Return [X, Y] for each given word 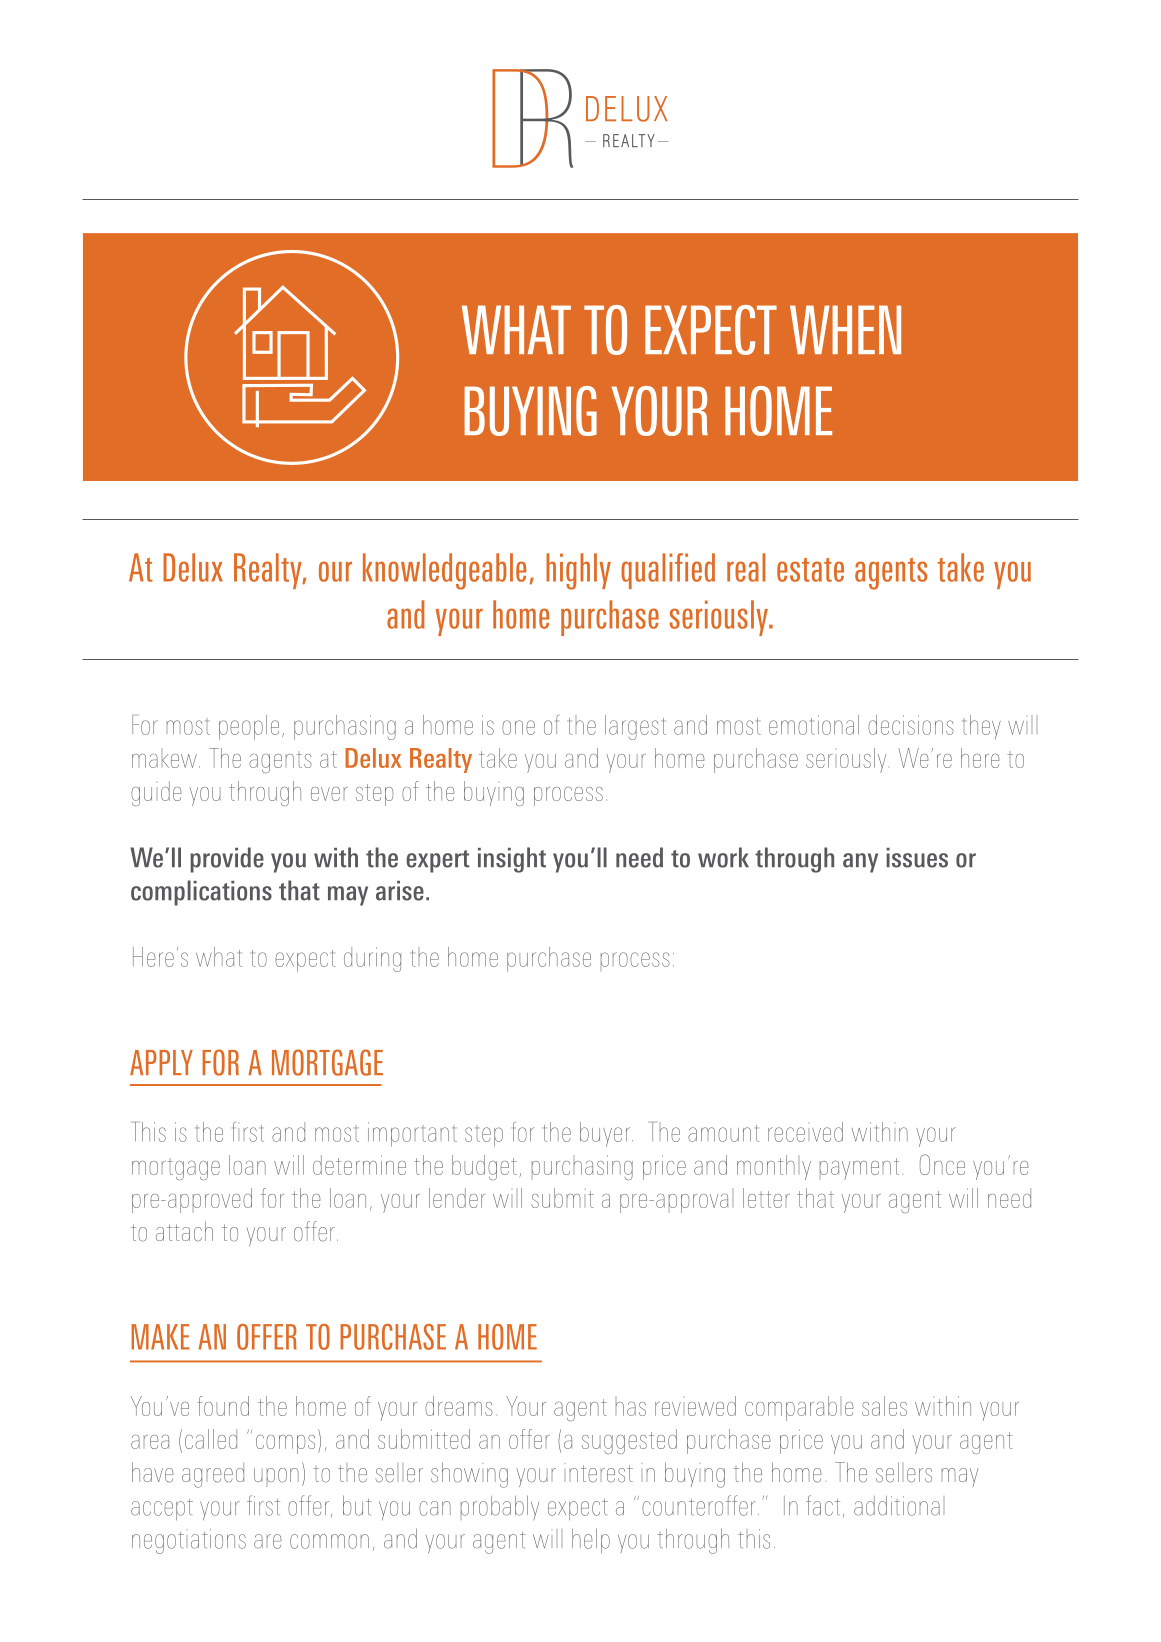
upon [276, 1475]
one [518, 727]
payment [859, 1169]
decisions [911, 725]
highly [578, 571]
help [591, 1541]
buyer [606, 1134]
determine [359, 1165]
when [845, 329]
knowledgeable [444, 571]
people [249, 727]
